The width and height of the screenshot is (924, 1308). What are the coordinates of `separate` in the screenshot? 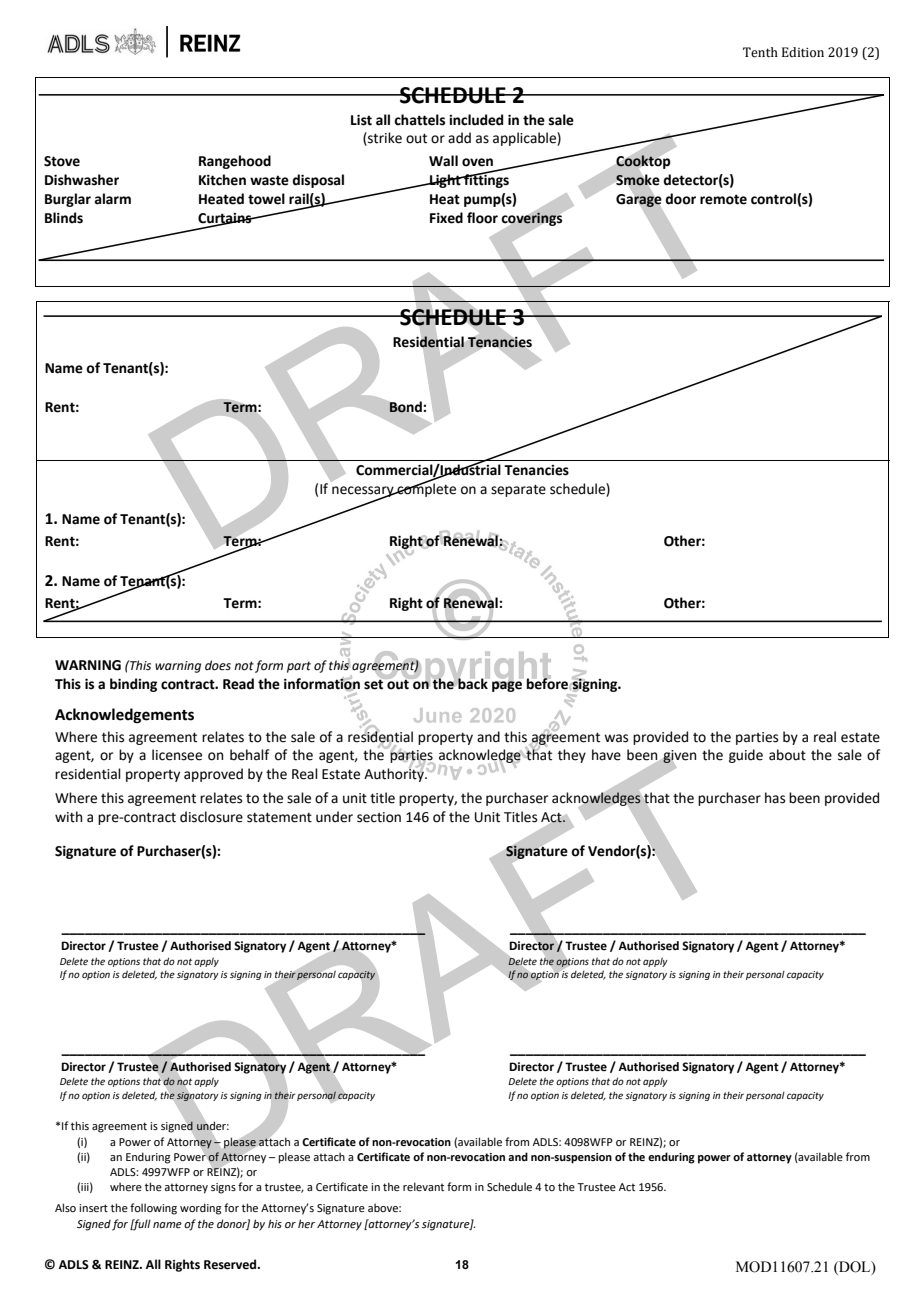 It's located at (518, 490).
